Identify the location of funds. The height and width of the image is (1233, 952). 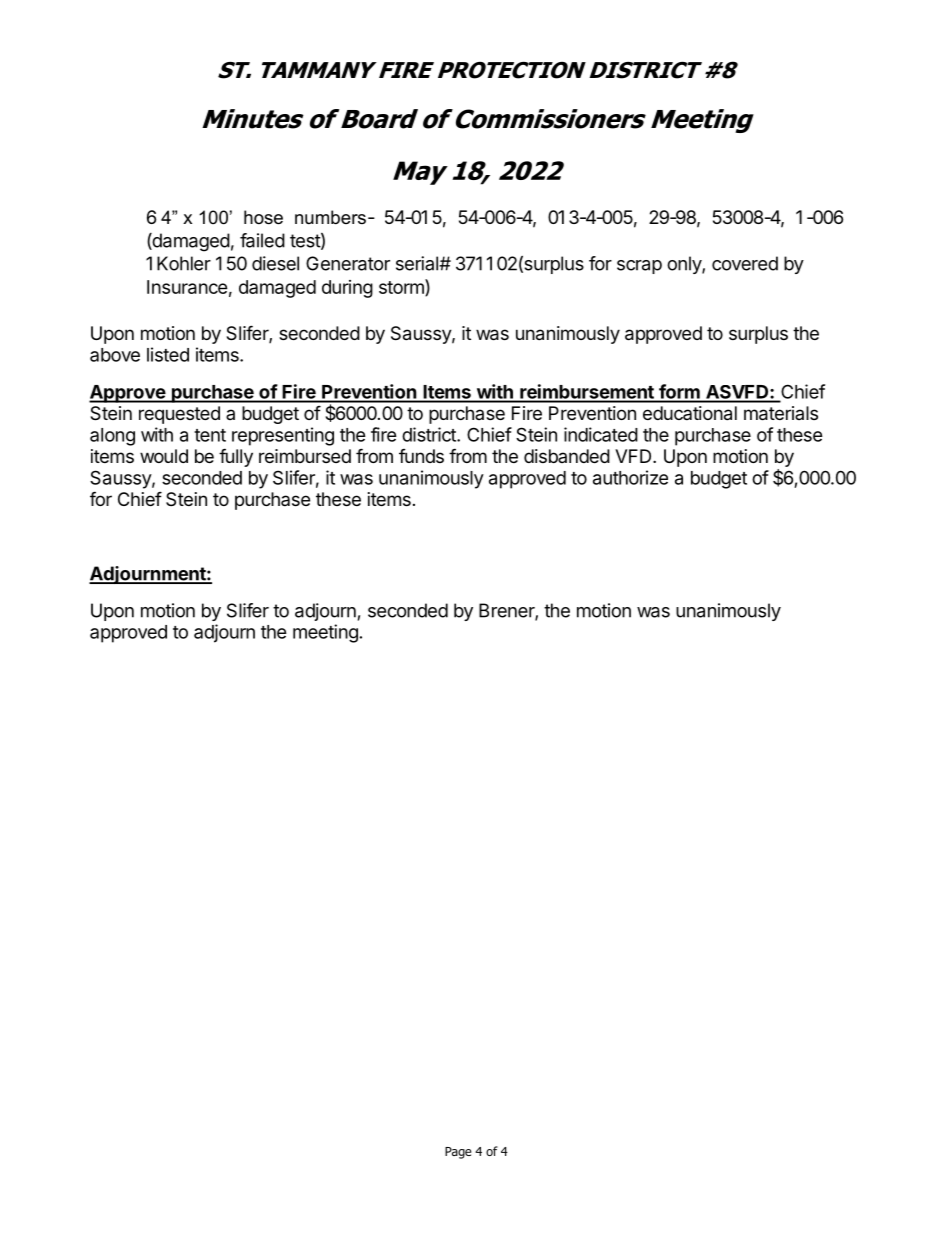
(421, 456).
